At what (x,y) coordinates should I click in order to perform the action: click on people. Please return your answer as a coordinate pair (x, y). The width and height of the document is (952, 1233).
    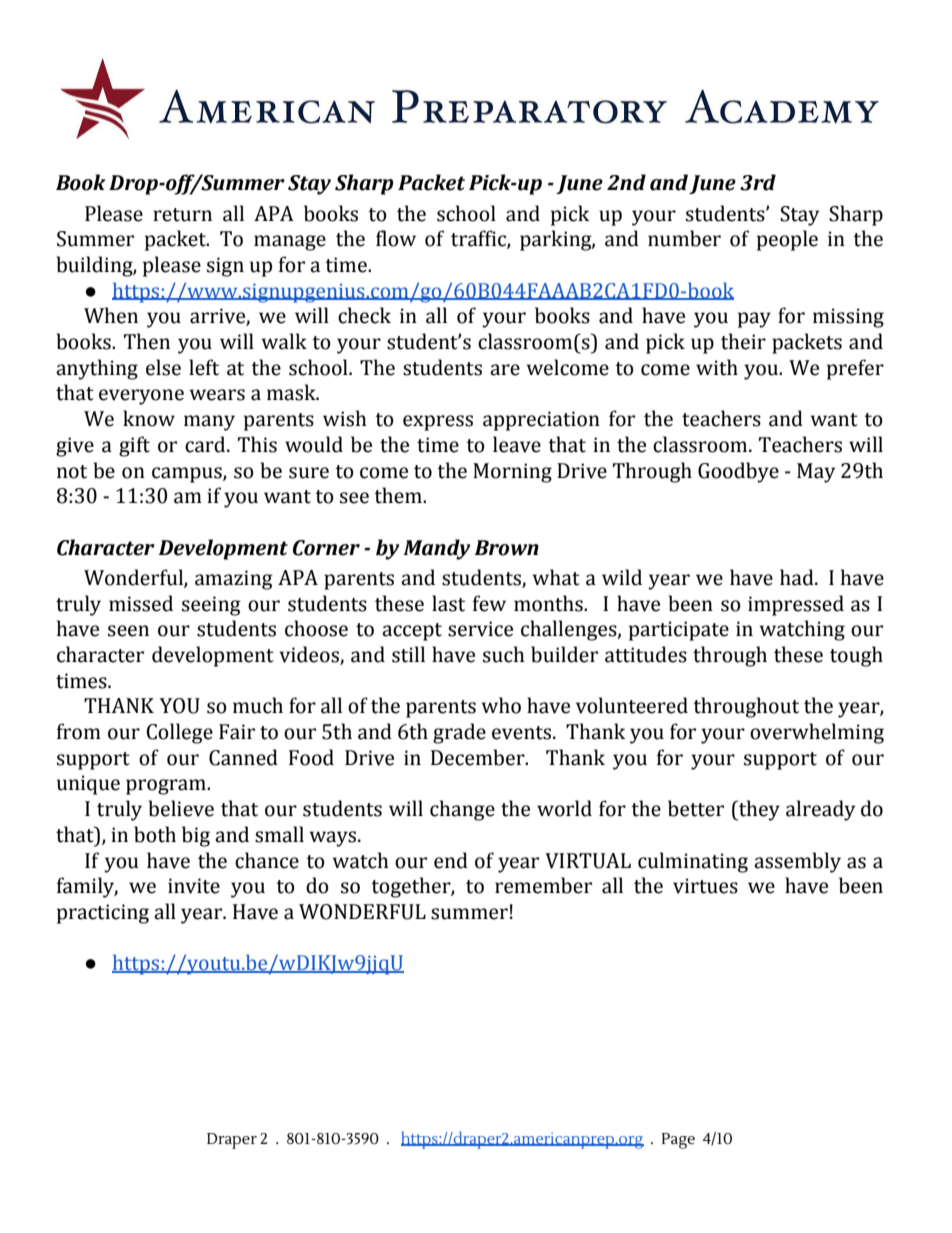
    Looking at the image, I should click on (787, 240).
